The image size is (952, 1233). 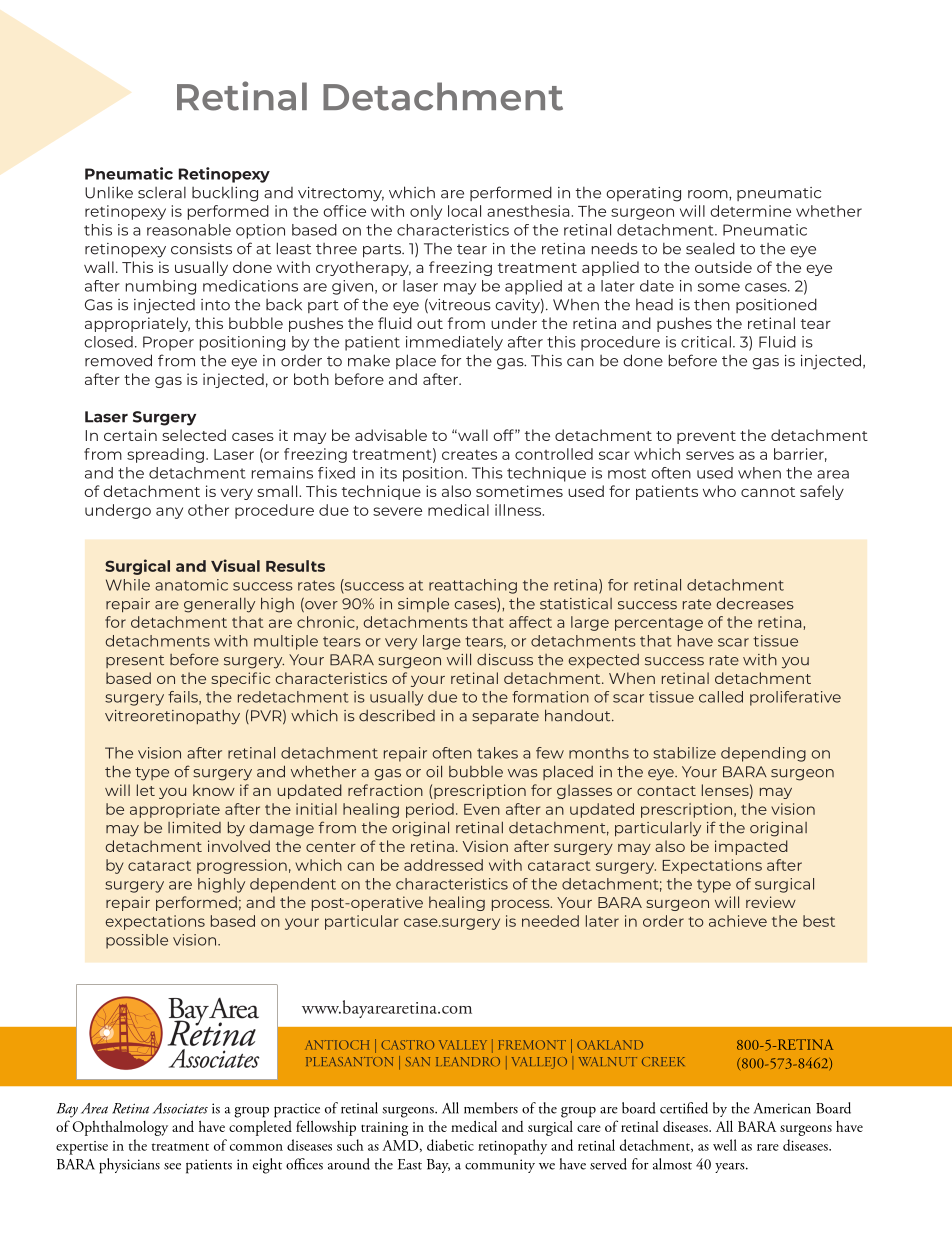 What do you see at coordinates (430, 810) in the image?
I see `period` at bounding box center [430, 810].
